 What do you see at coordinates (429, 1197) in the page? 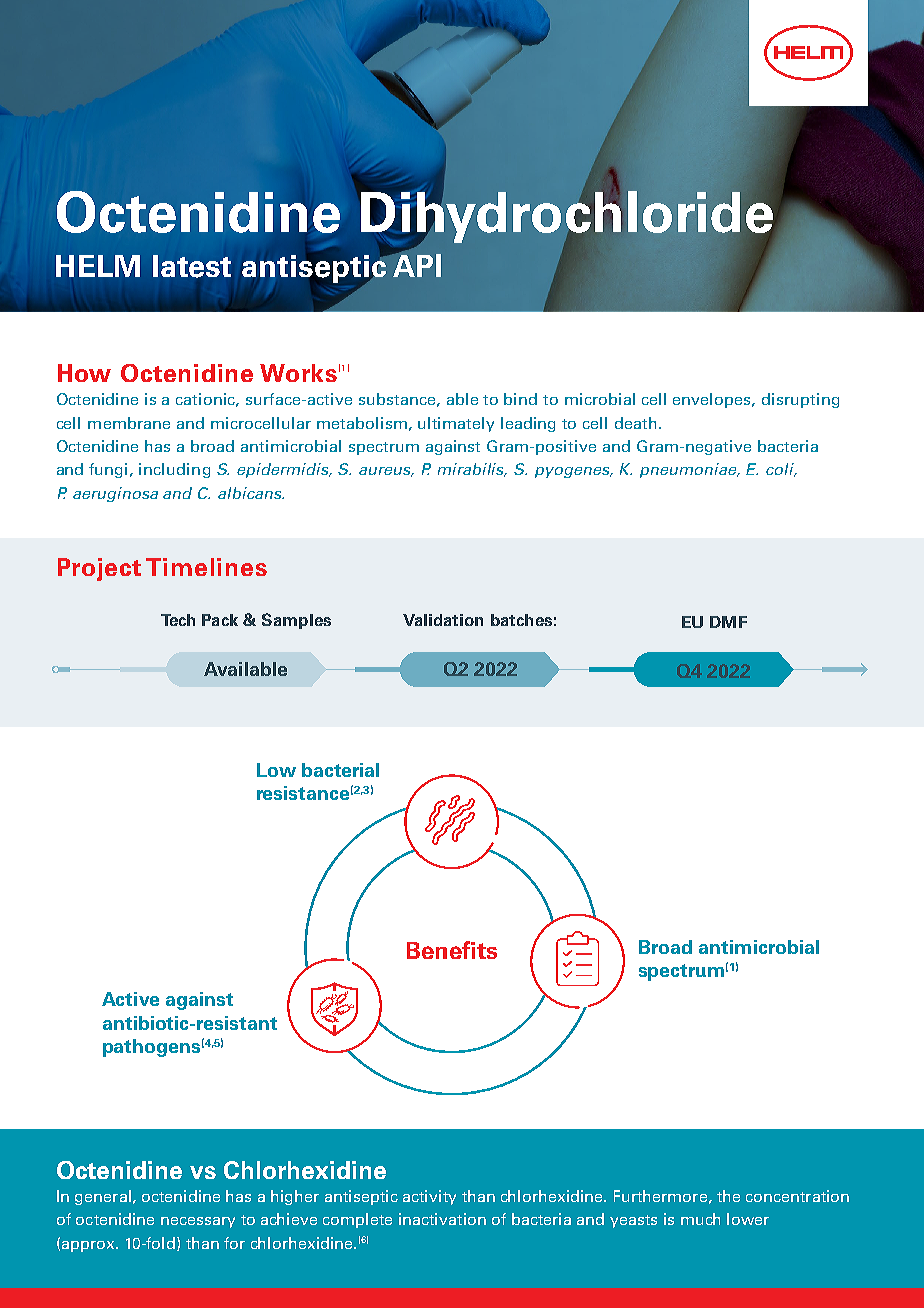
I see `activity` at bounding box center [429, 1197].
